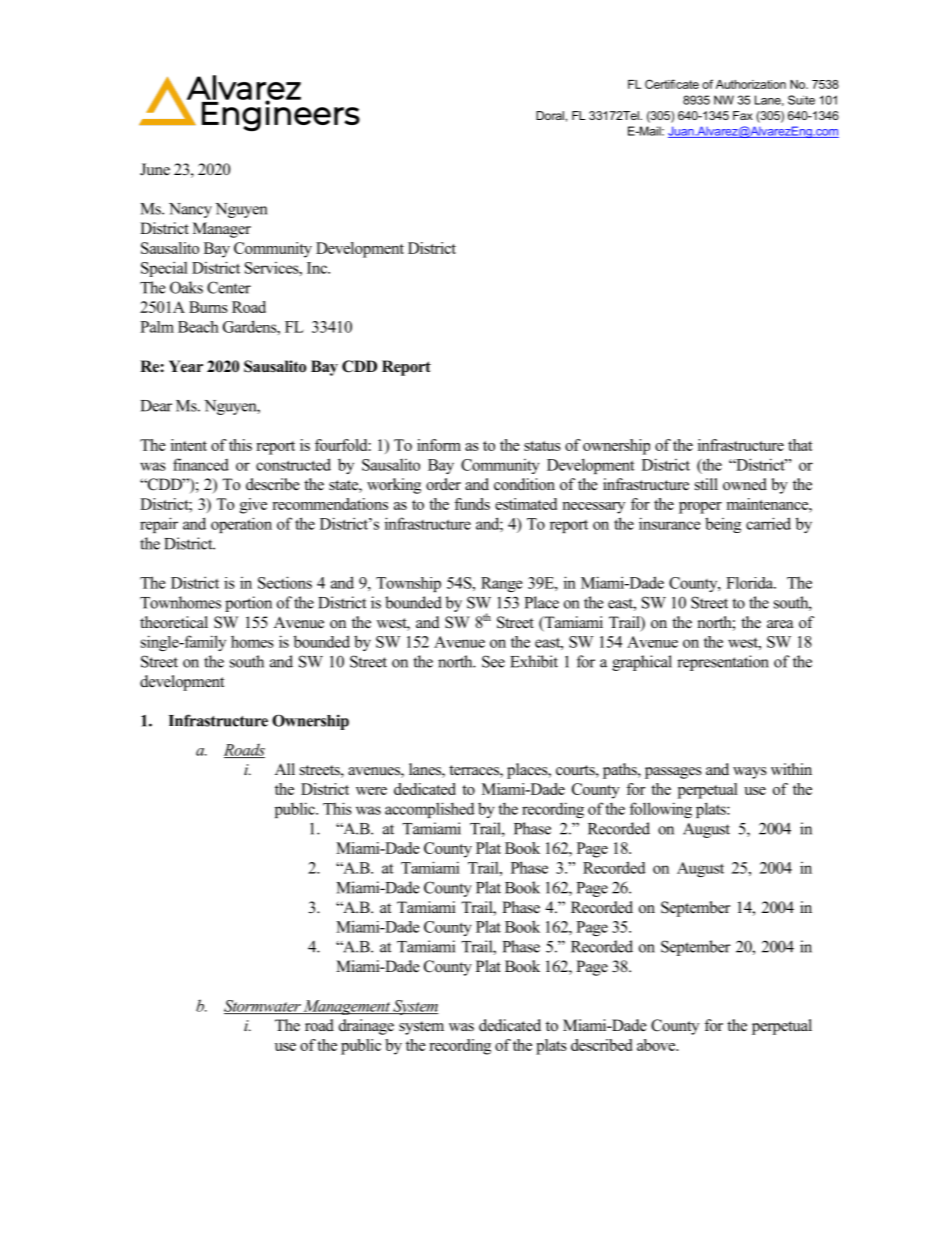  I want to click on above, so click(657, 1045).
